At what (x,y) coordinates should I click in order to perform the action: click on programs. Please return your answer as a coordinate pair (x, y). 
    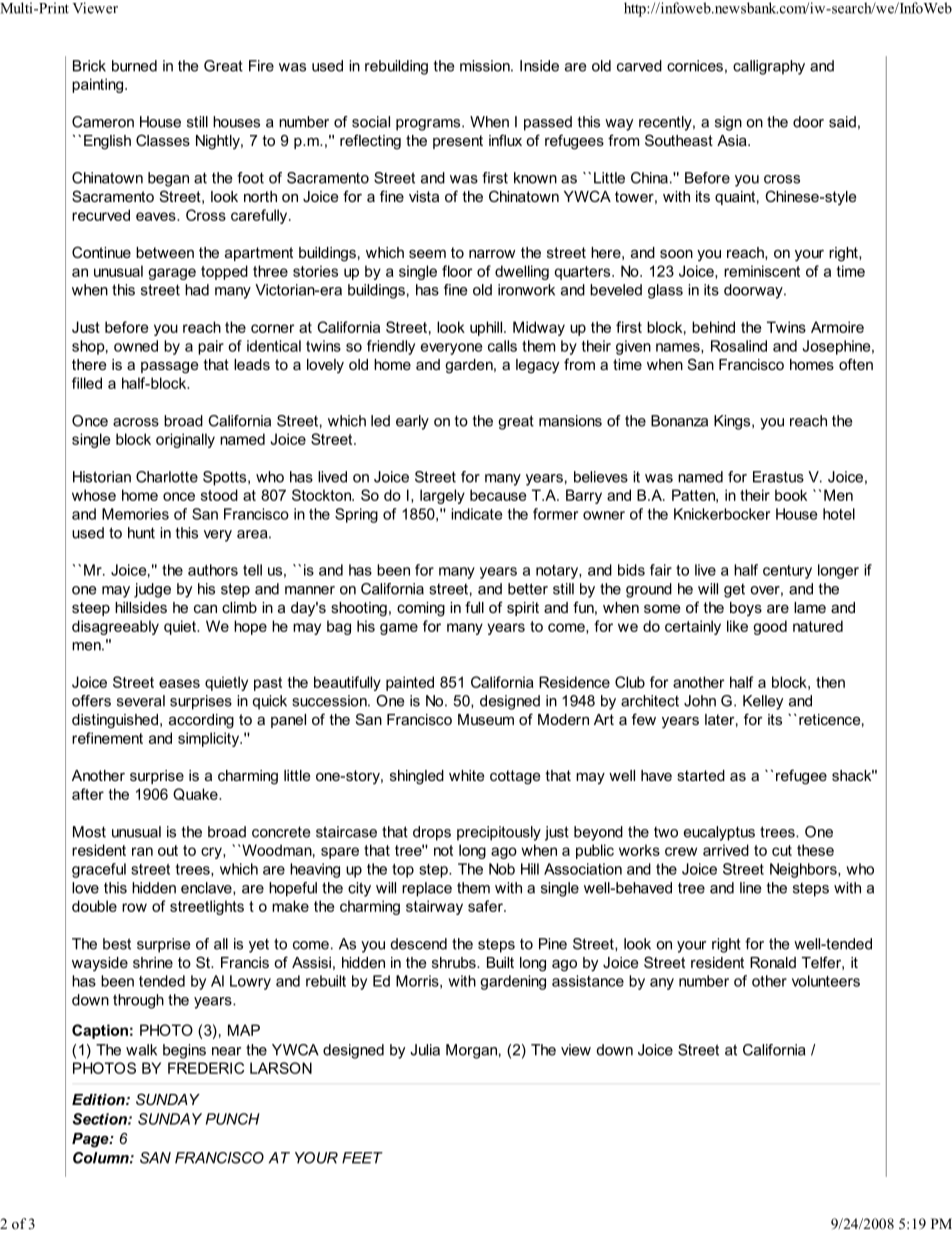
    Looking at the image, I should click on (429, 125).
